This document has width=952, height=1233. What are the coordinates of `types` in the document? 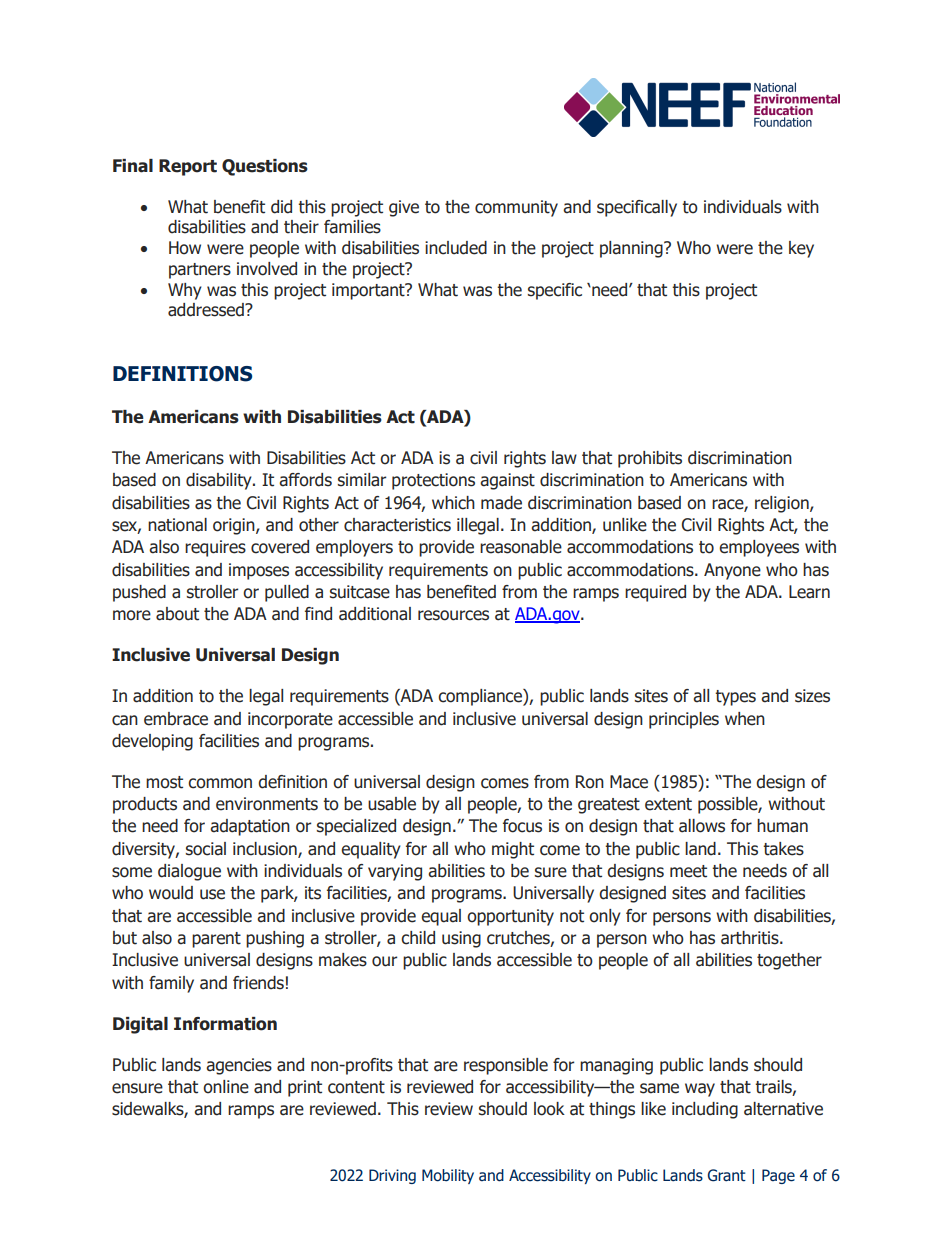 It's located at (735, 698).
